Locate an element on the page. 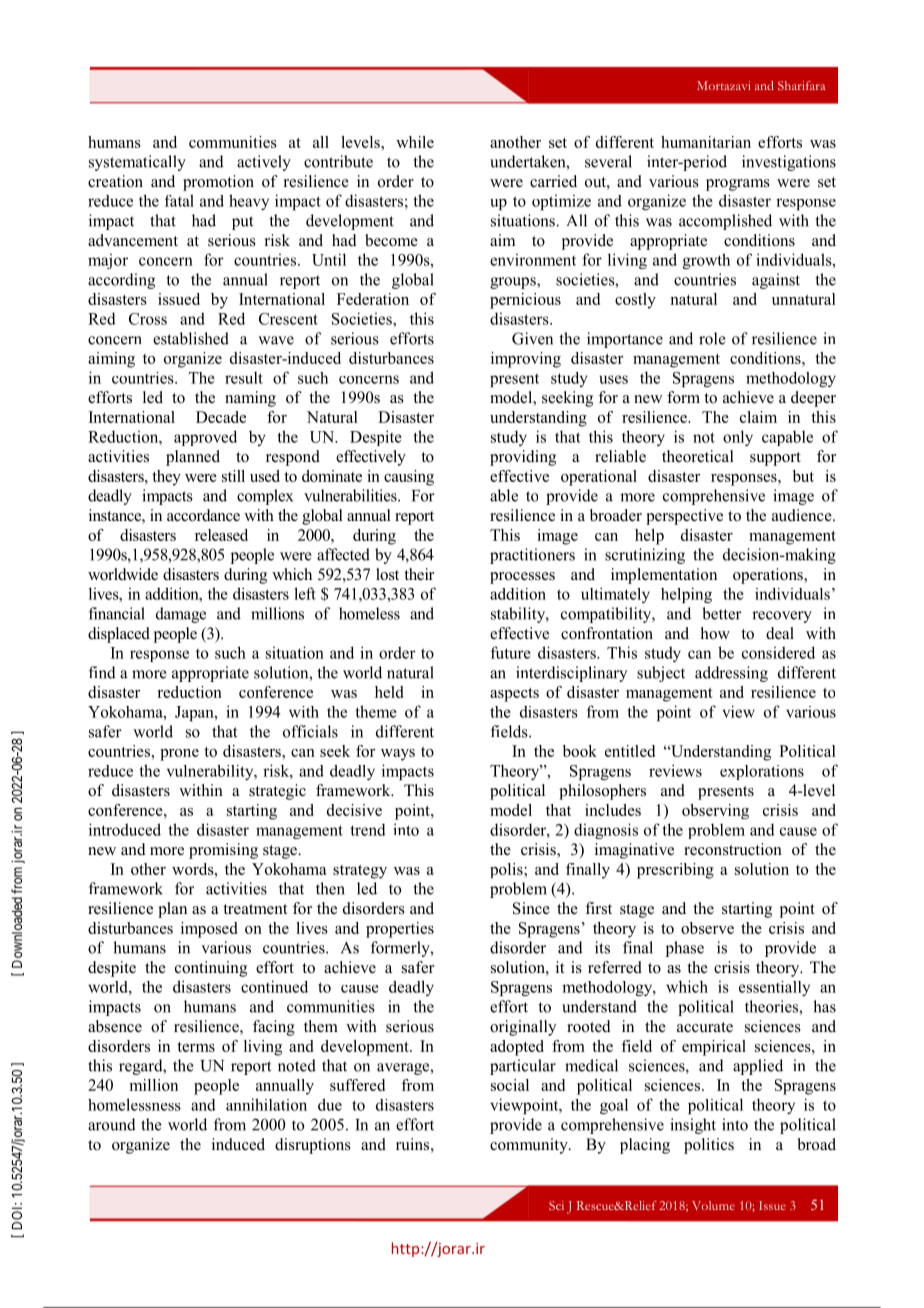 This image has height=1308, width=924. only is located at coordinates (738, 438).
